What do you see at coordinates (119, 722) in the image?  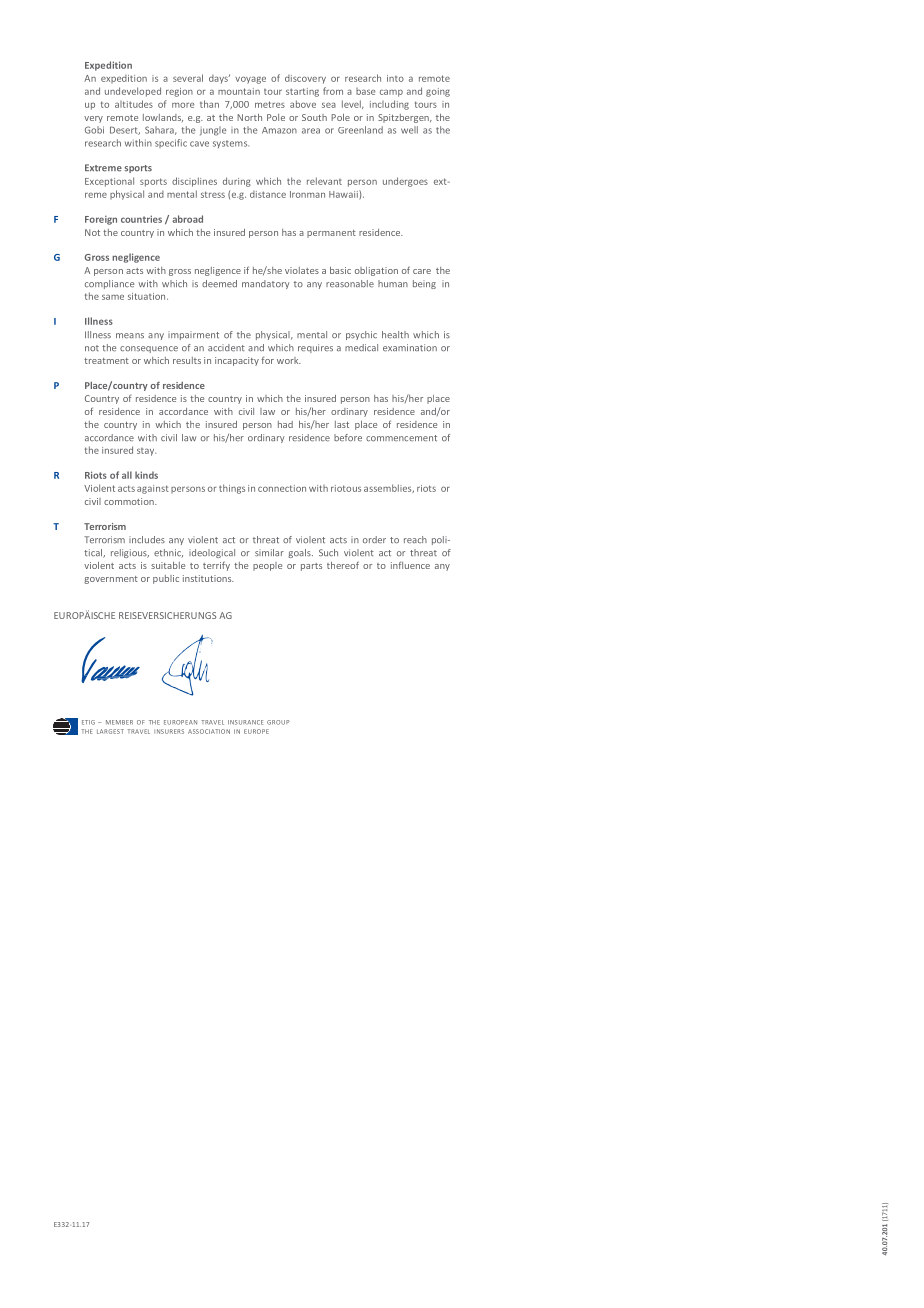 I see `MEMBER` at bounding box center [119, 722].
